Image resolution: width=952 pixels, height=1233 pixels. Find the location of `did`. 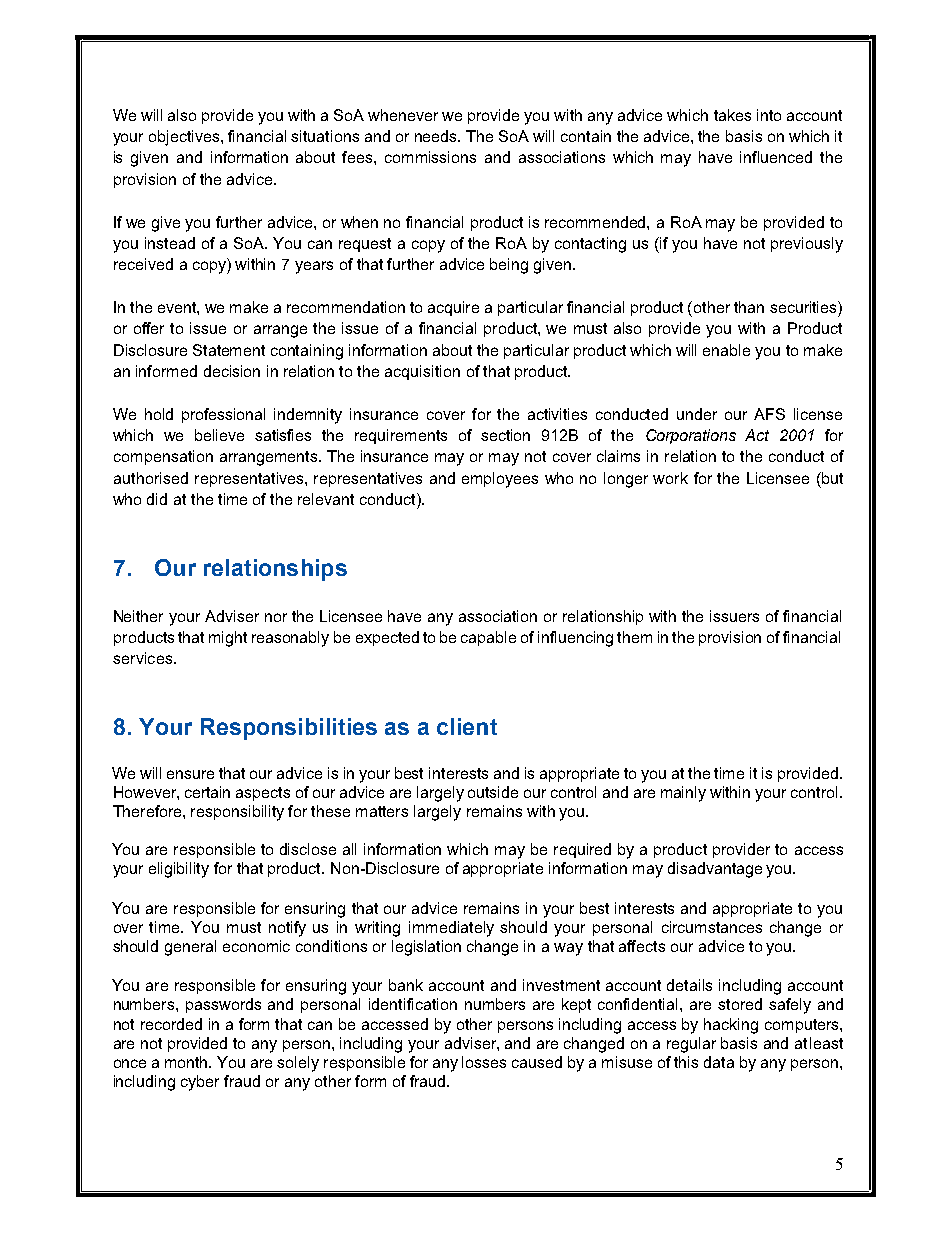

did is located at coordinates (157, 499).
